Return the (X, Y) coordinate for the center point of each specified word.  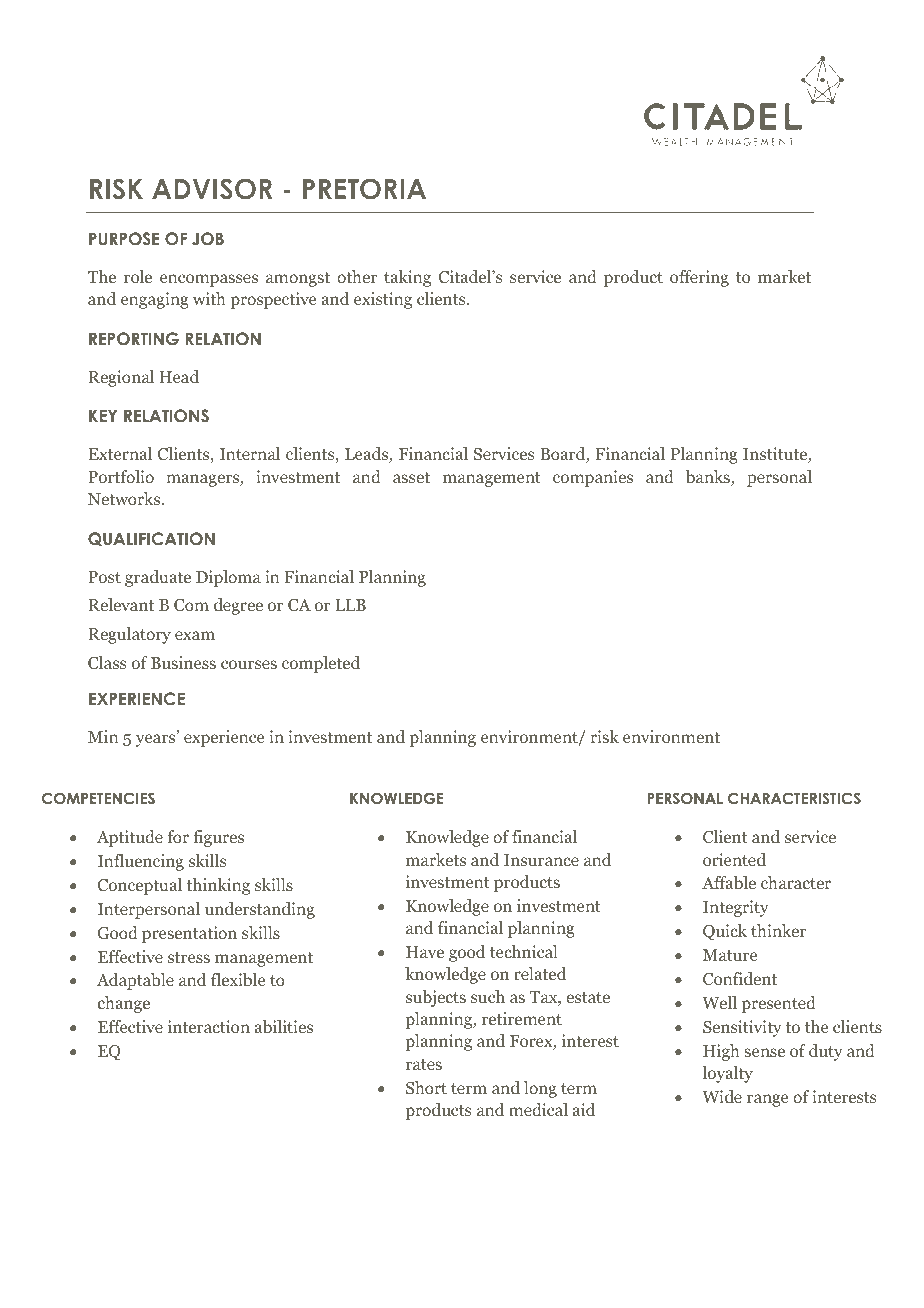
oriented (734, 859)
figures (218, 838)
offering (699, 278)
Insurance (541, 860)
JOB (208, 239)
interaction (209, 1026)
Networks (125, 498)
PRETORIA (364, 189)
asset (411, 477)
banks (709, 478)
